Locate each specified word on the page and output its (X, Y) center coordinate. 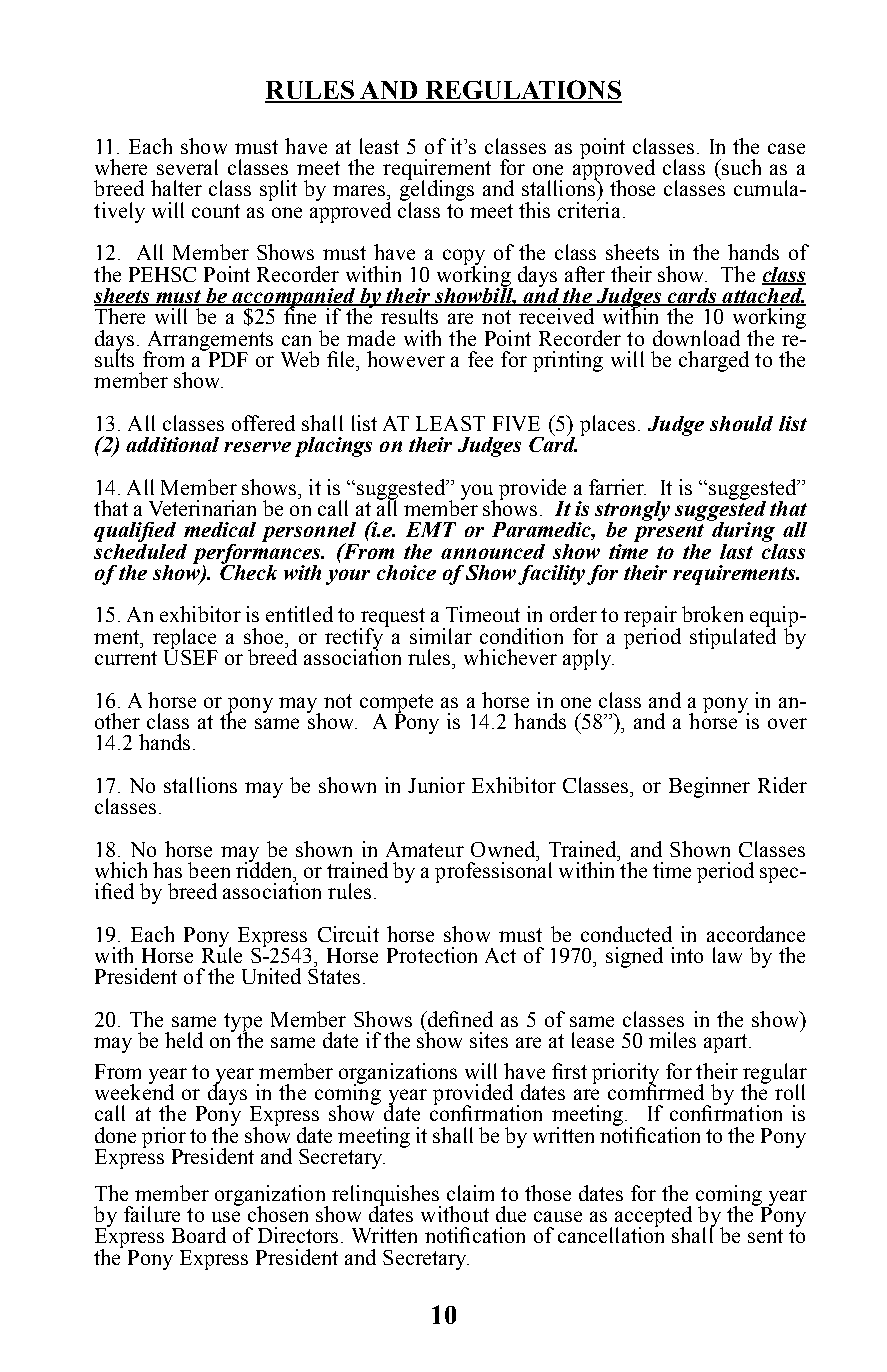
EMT (431, 529)
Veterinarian (202, 508)
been (209, 870)
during (743, 532)
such (740, 167)
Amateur (425, 849)
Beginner (709, 787)
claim (470, 1193)
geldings (437, 191)
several (187, 167)
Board (199, 1235)
